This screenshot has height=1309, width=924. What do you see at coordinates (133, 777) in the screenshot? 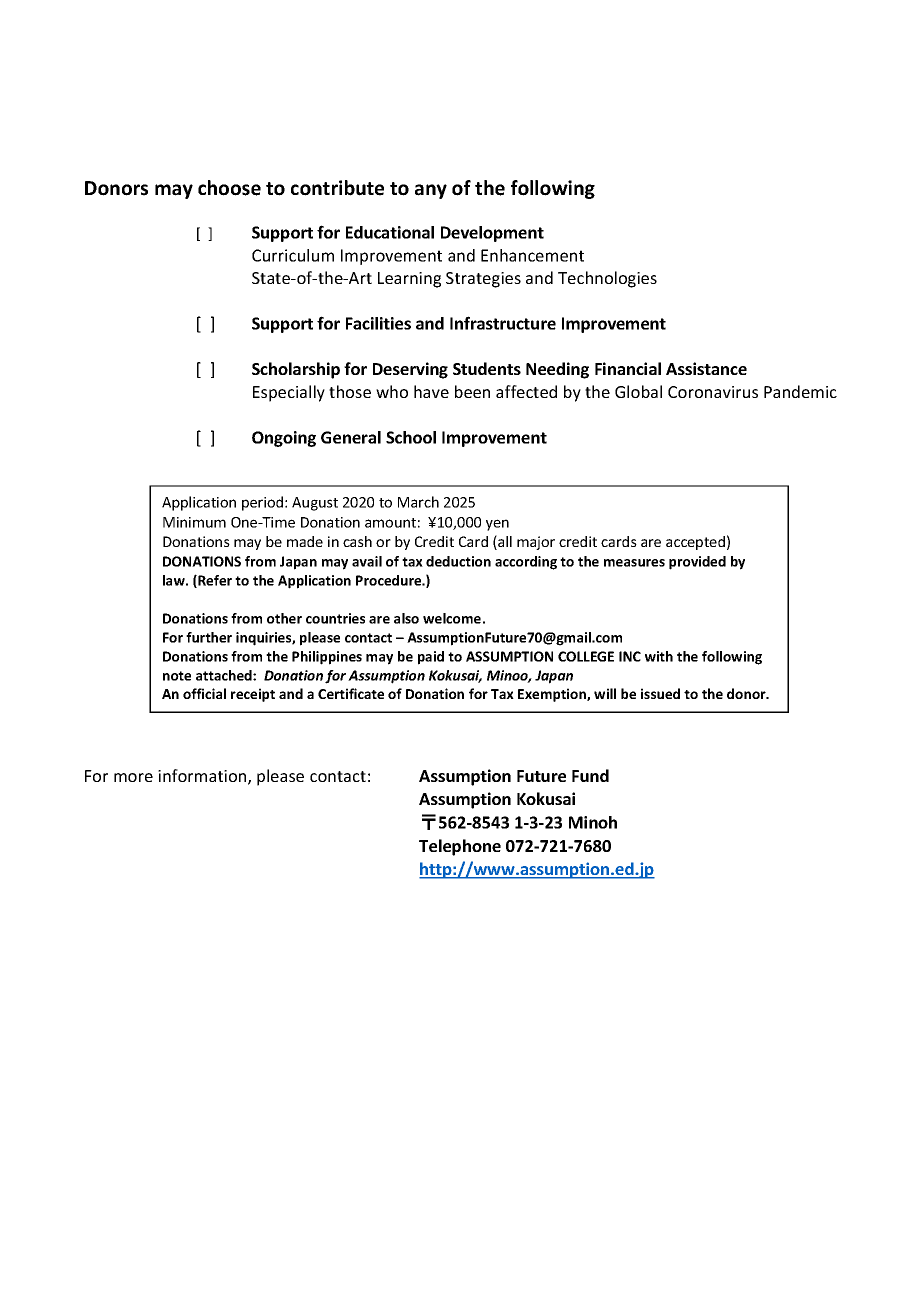
I see `more` at bounding box center [133, 777].
